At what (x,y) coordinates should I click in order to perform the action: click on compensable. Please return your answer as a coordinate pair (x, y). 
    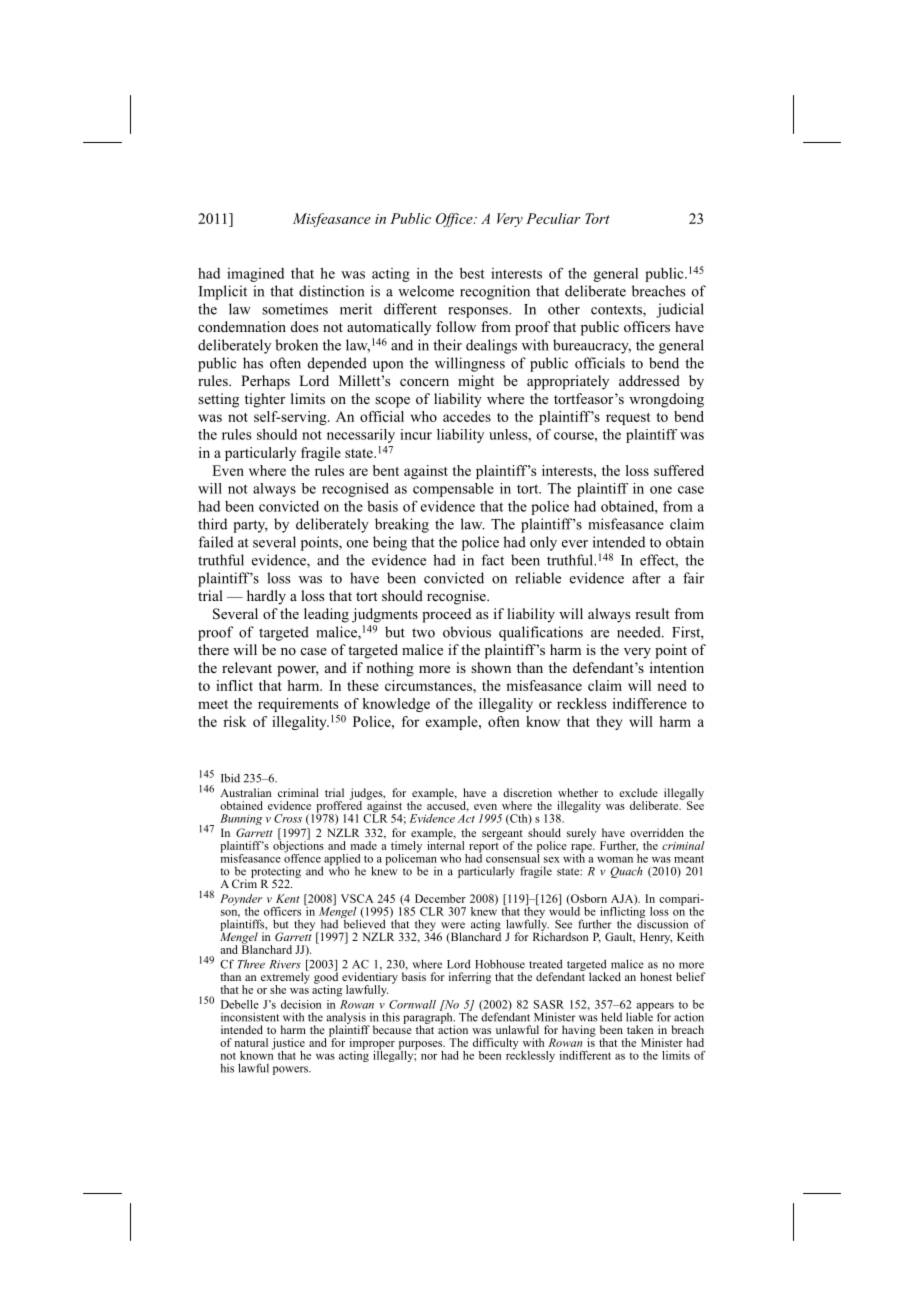
    Looking at the image, I should click on (453, 490).
